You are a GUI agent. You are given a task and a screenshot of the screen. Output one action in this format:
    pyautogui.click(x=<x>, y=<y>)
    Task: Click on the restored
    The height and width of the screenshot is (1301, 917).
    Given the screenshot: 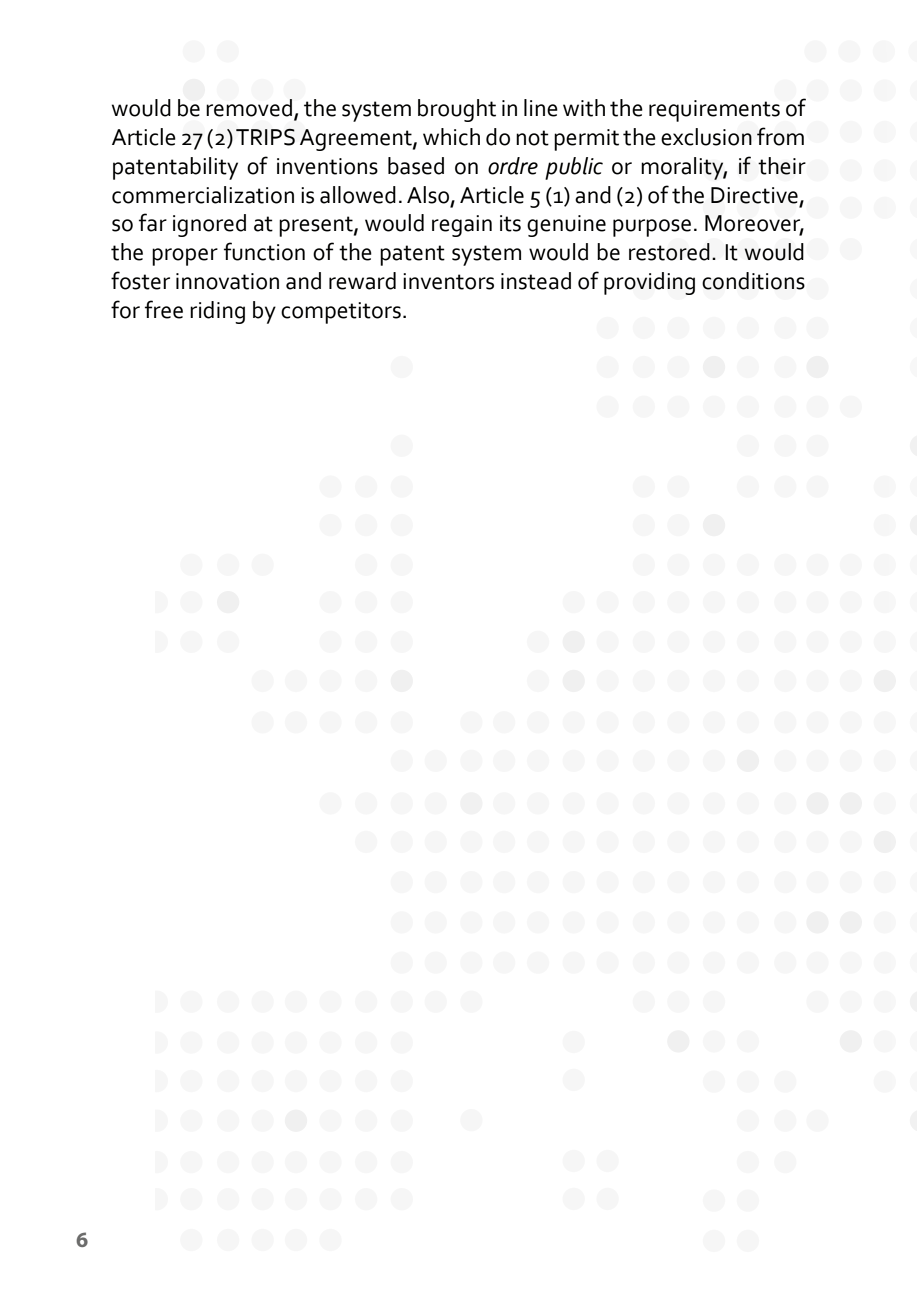 What is the action you would take?
    pyautogui.click(x=669, y=252)
